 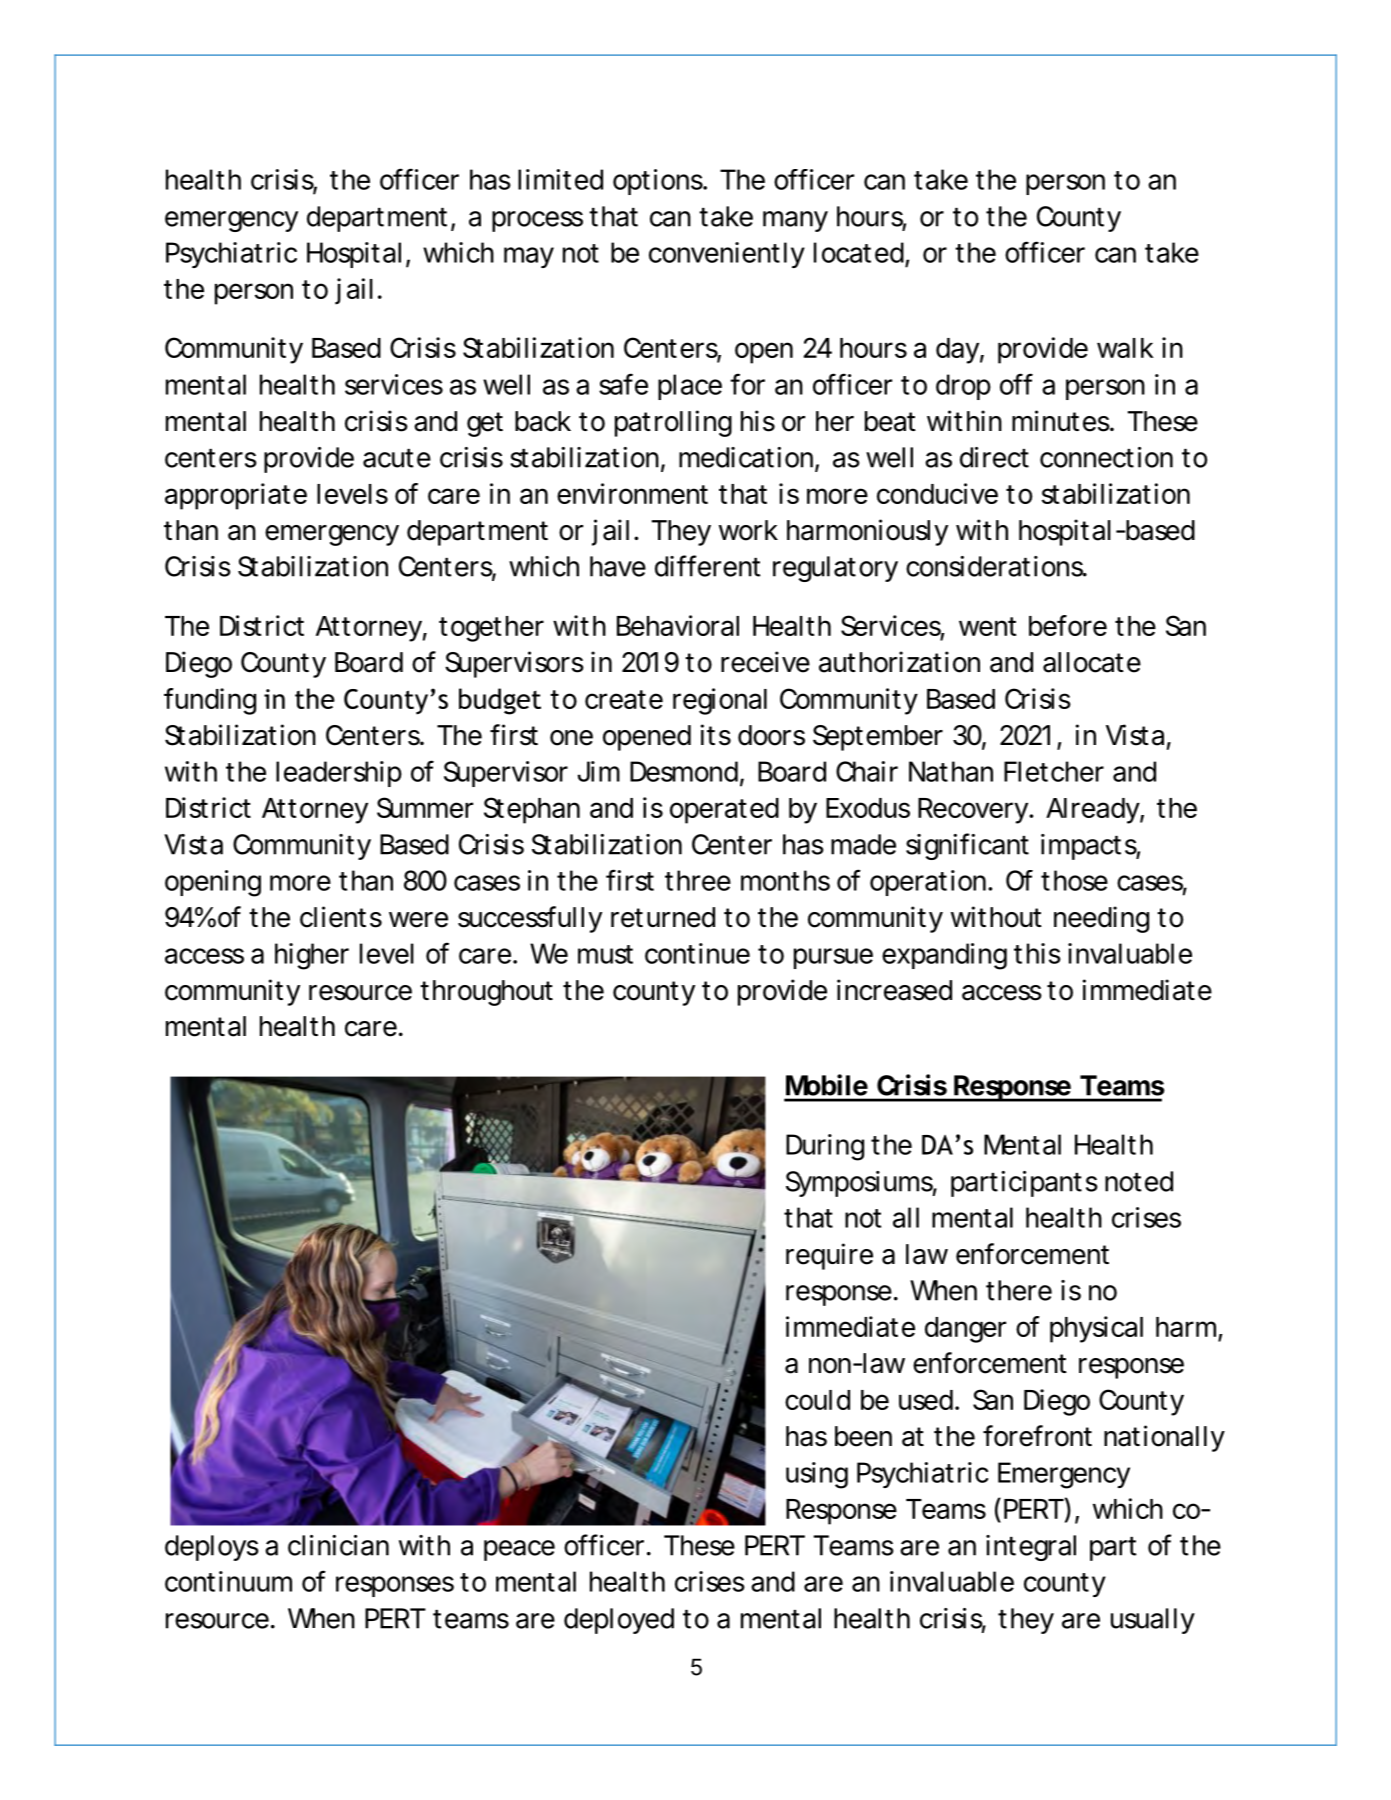 What do you see at coordinates (1153, 1621) in the page?
I see `usually` at bounding box center [1153, 1621].
